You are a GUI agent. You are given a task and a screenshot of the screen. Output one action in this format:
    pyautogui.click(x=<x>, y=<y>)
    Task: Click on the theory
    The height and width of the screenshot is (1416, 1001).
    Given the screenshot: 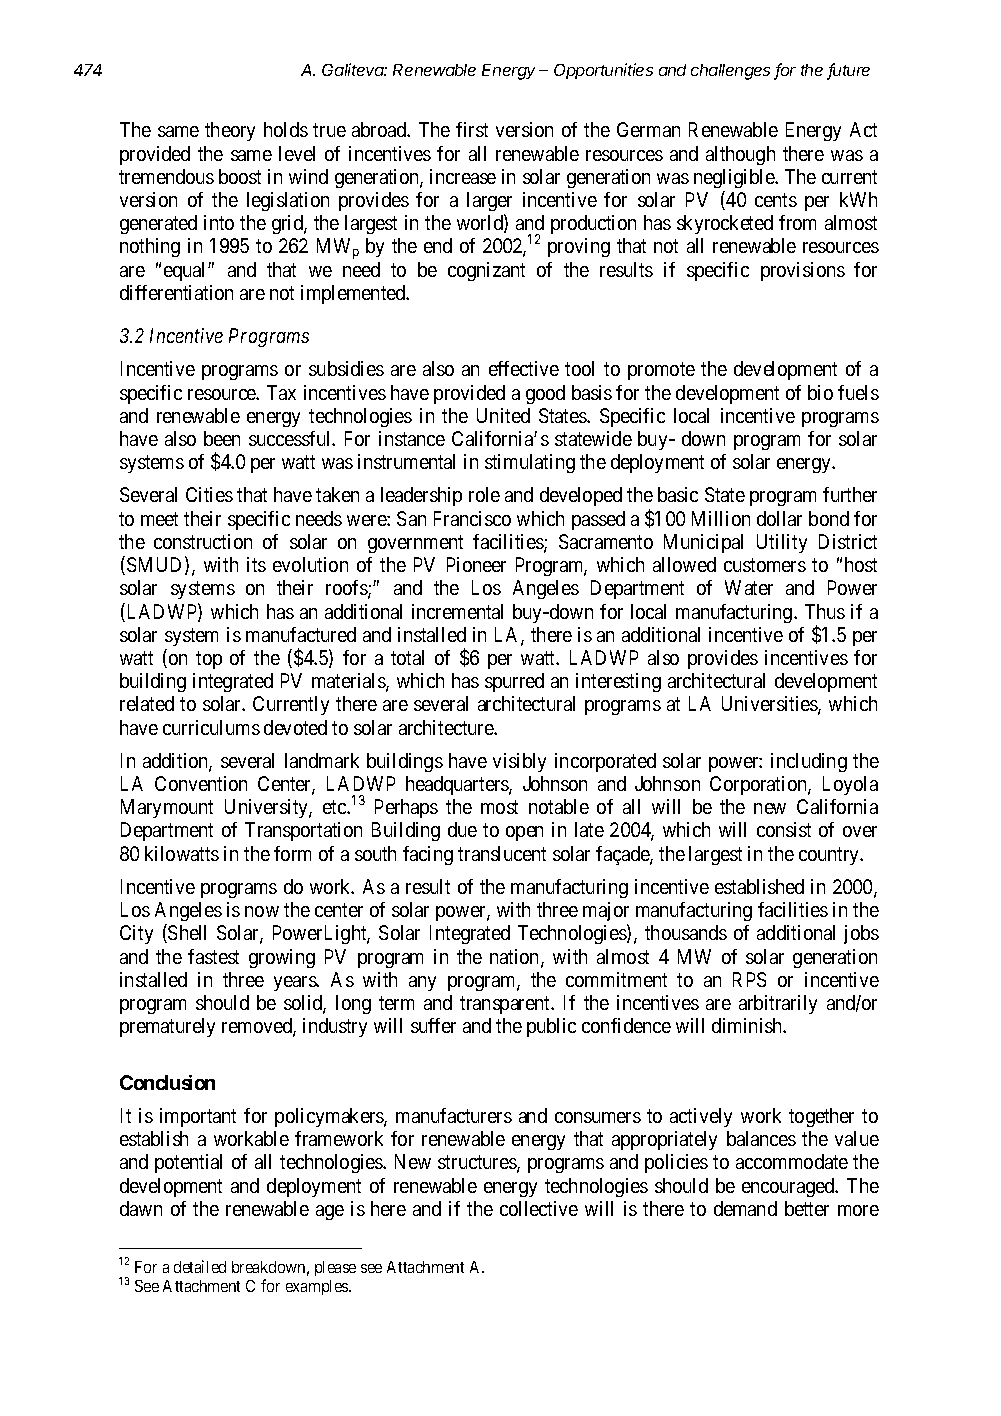 What is the action you would take?
    pyautogui.click(x=230, y=131)
